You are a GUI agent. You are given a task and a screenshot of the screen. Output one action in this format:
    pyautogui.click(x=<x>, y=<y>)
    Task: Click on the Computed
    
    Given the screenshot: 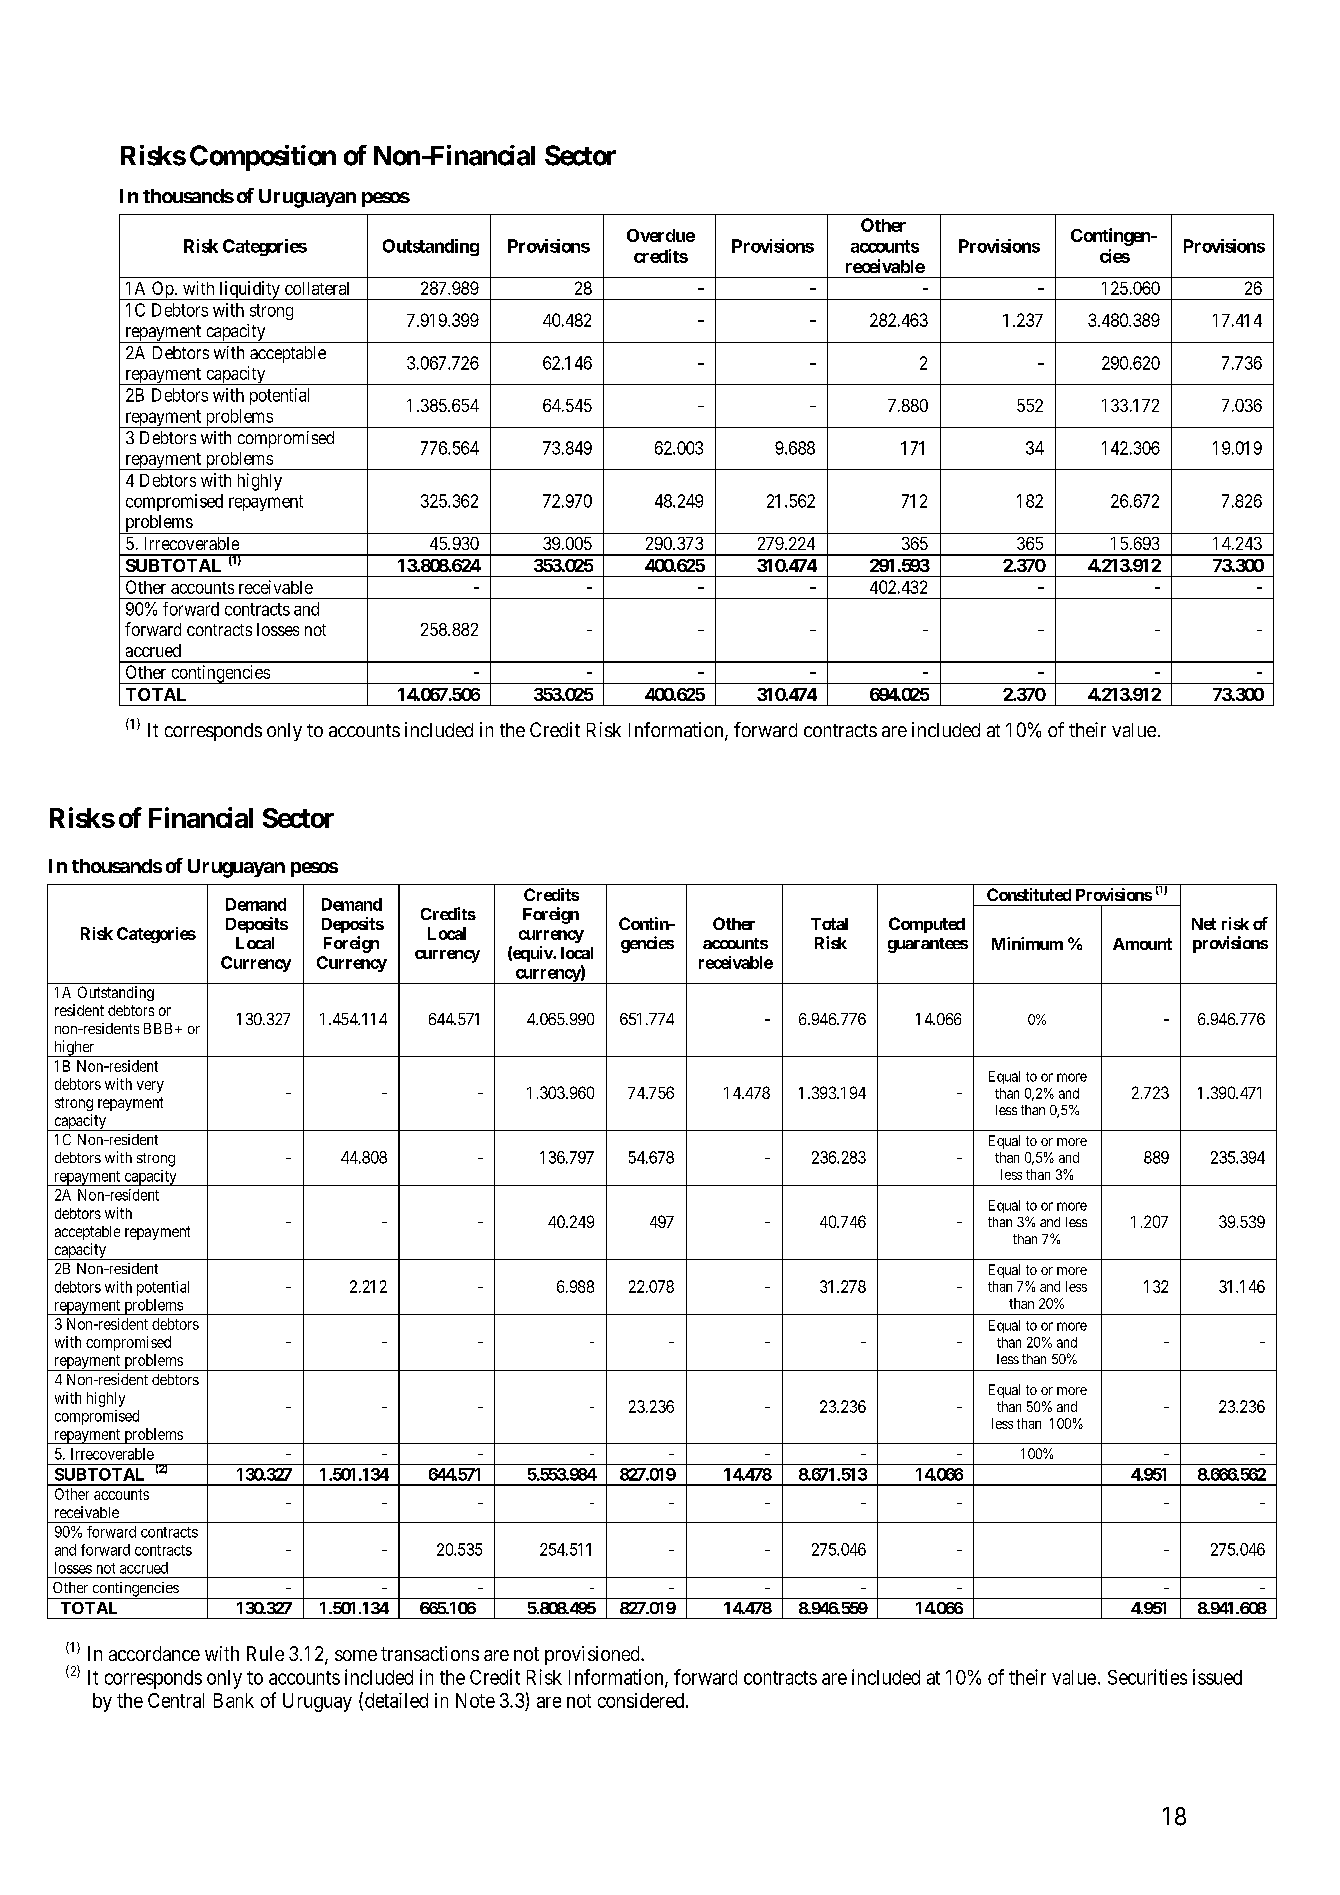 What is the action you would take?
    pyautogui.click(x=927, y=925)
